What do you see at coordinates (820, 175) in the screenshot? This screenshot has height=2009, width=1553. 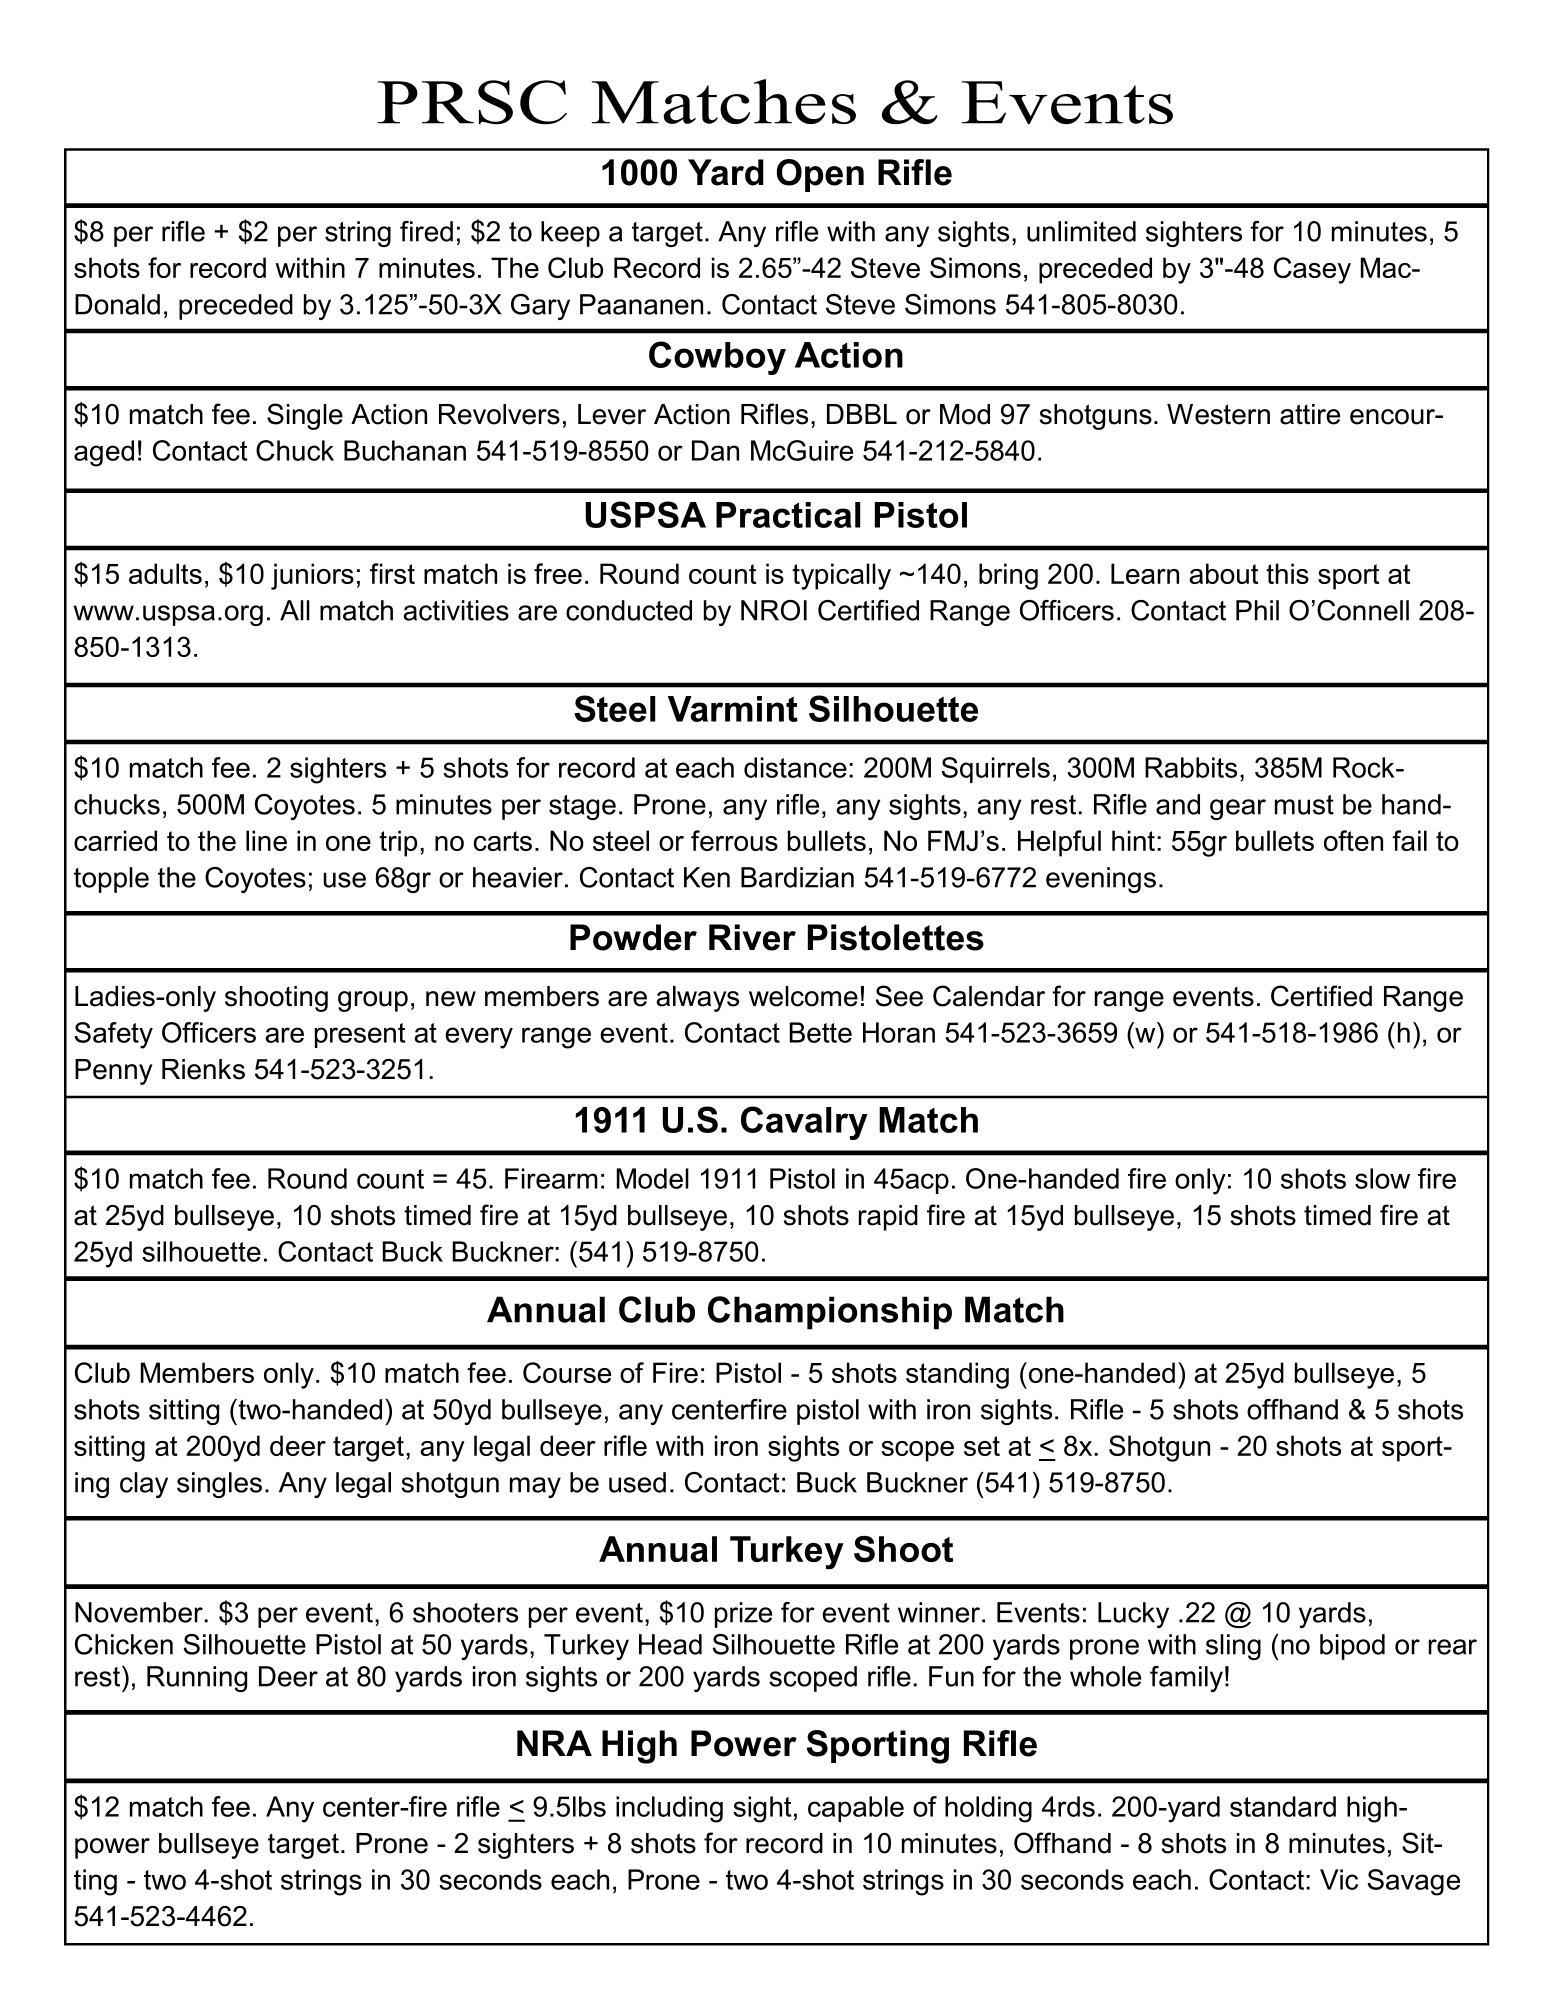 I see `Open` at bounding box center [820, 175].
